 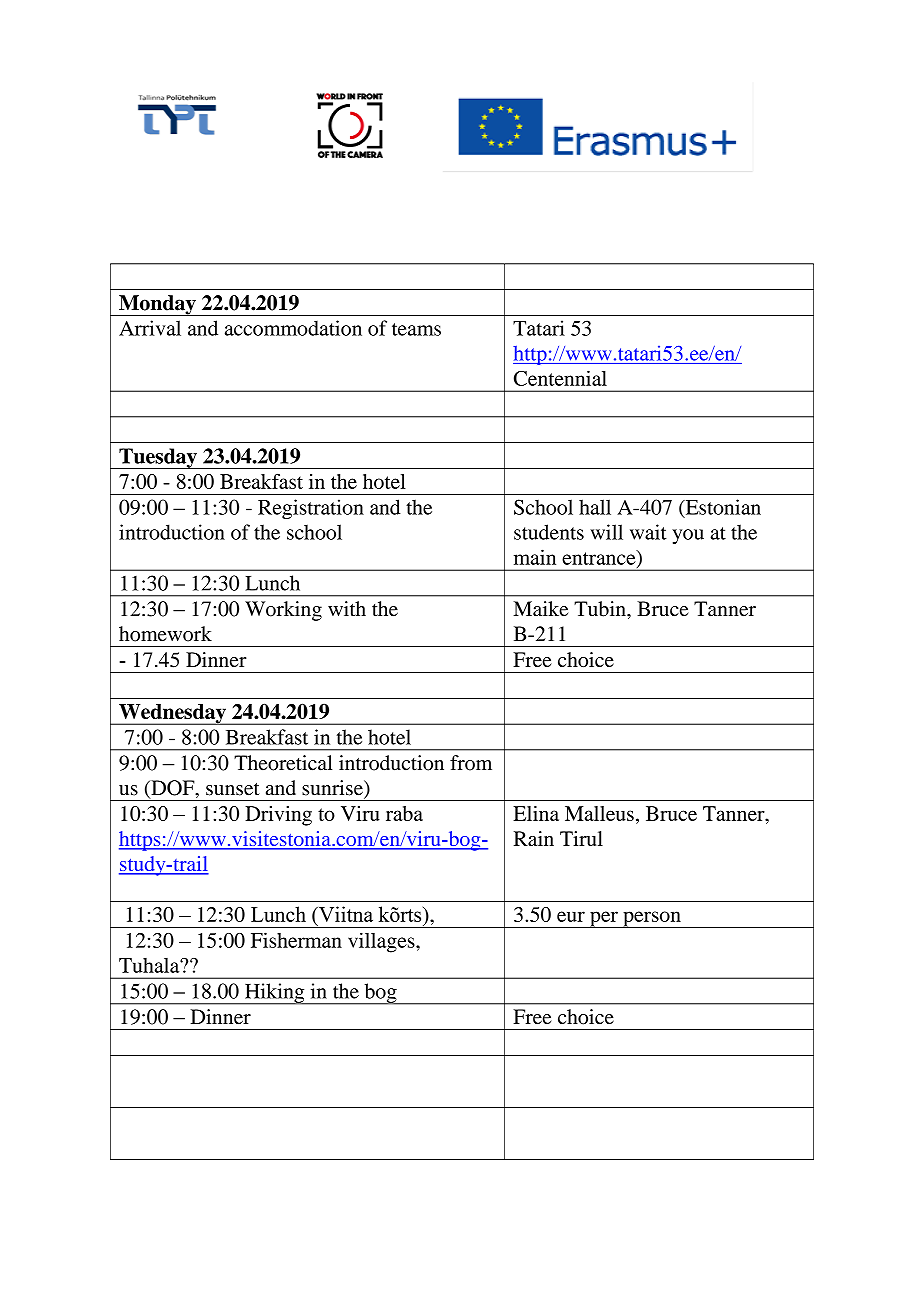 I want to click on Registration, so click(x=311, y=509).
